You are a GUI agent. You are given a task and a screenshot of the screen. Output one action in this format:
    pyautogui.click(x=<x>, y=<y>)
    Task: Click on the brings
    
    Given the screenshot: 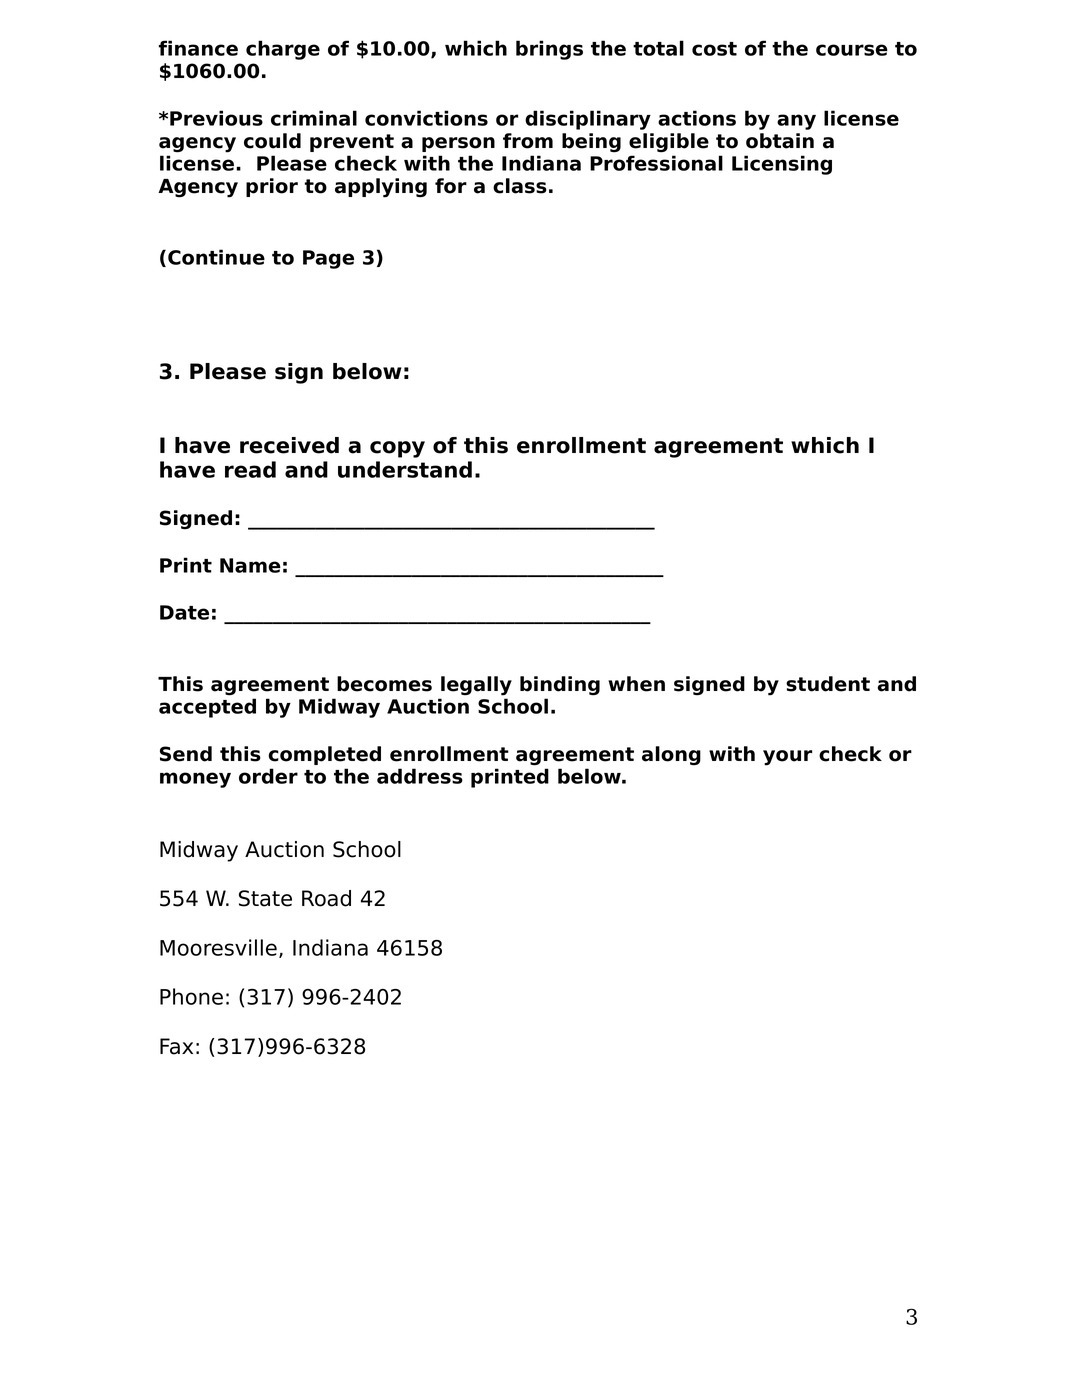 What is the action you would take?
    pyautogui.click(x=549, y=50)
